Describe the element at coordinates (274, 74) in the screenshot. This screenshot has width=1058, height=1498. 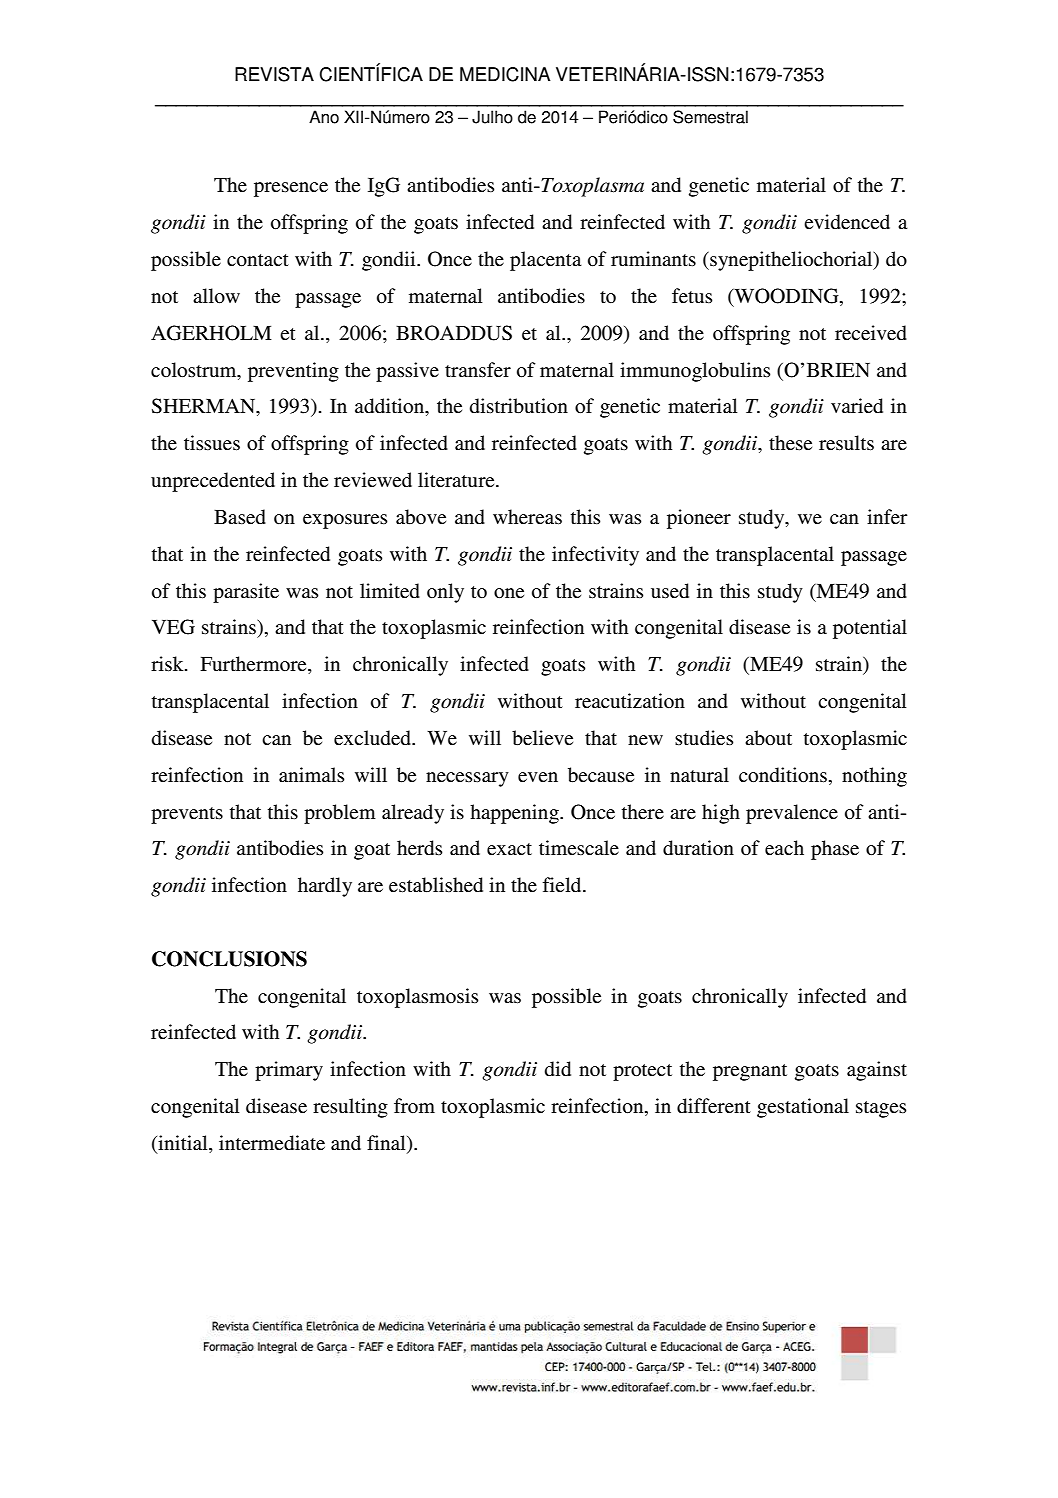
I see `REVISTA` at that location.
